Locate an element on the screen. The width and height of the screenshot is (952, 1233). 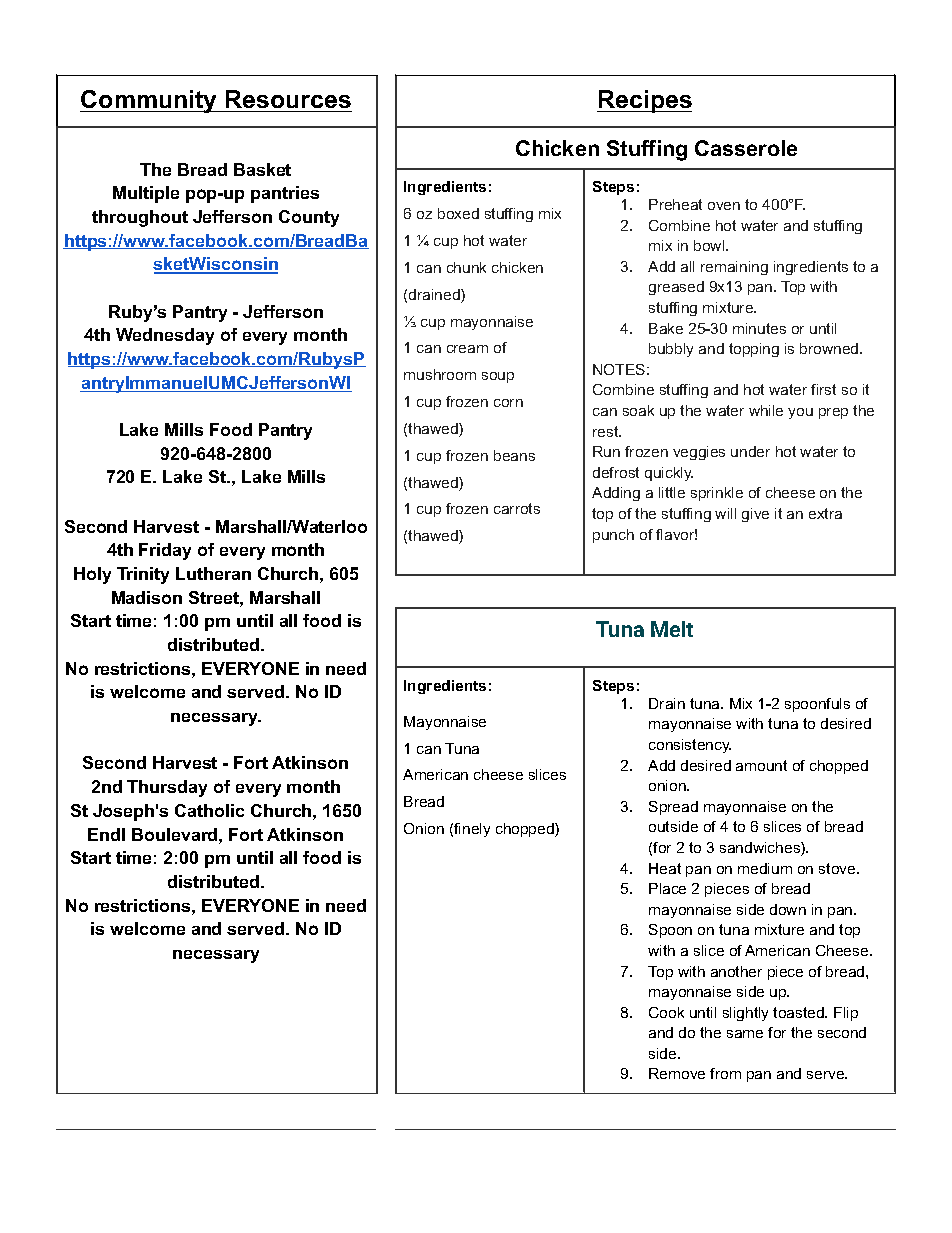
Endl is located at coordinates (106, 834).
